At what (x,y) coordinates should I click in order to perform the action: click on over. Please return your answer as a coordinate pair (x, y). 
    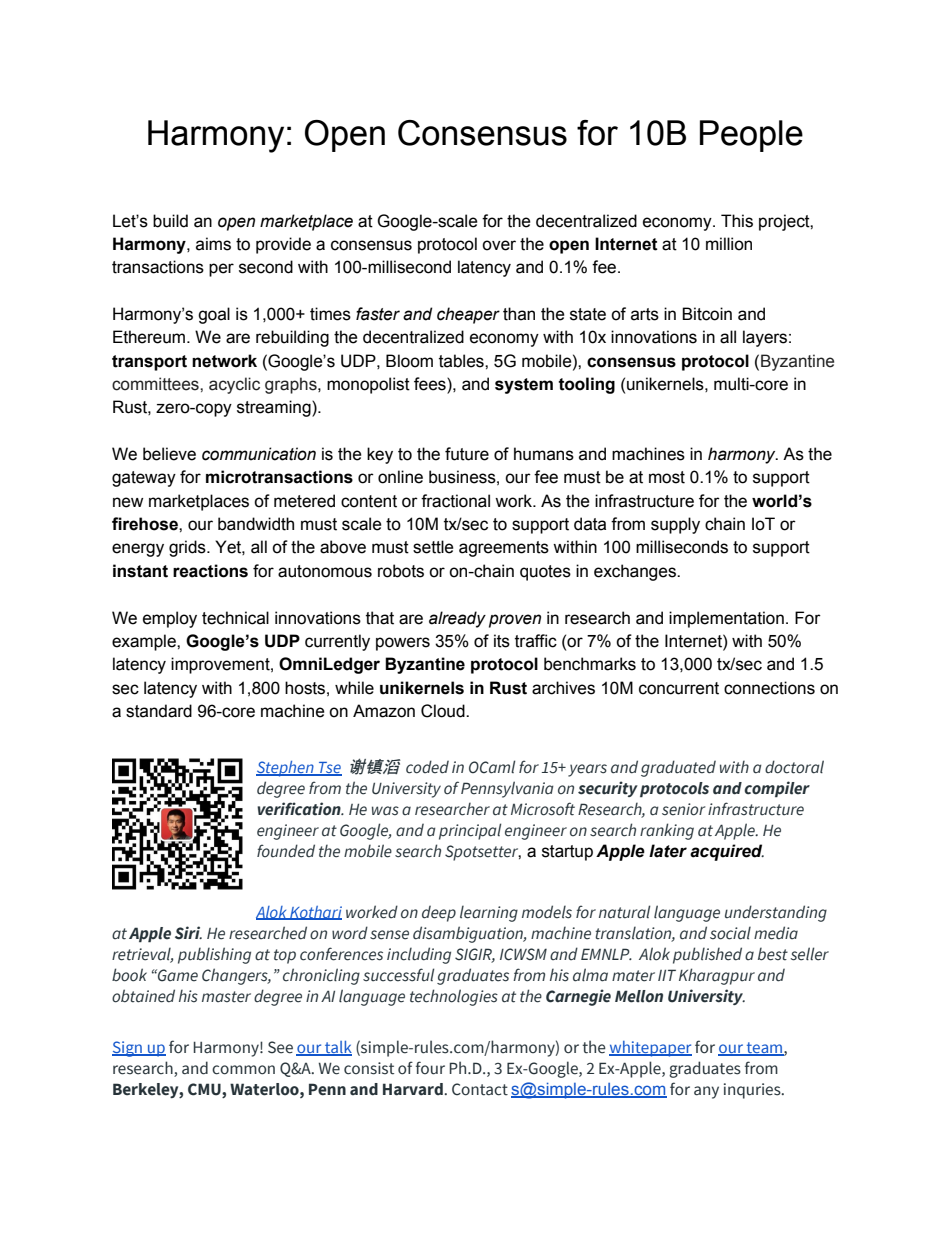
    Looking at the image, I should click on (499, 245).
